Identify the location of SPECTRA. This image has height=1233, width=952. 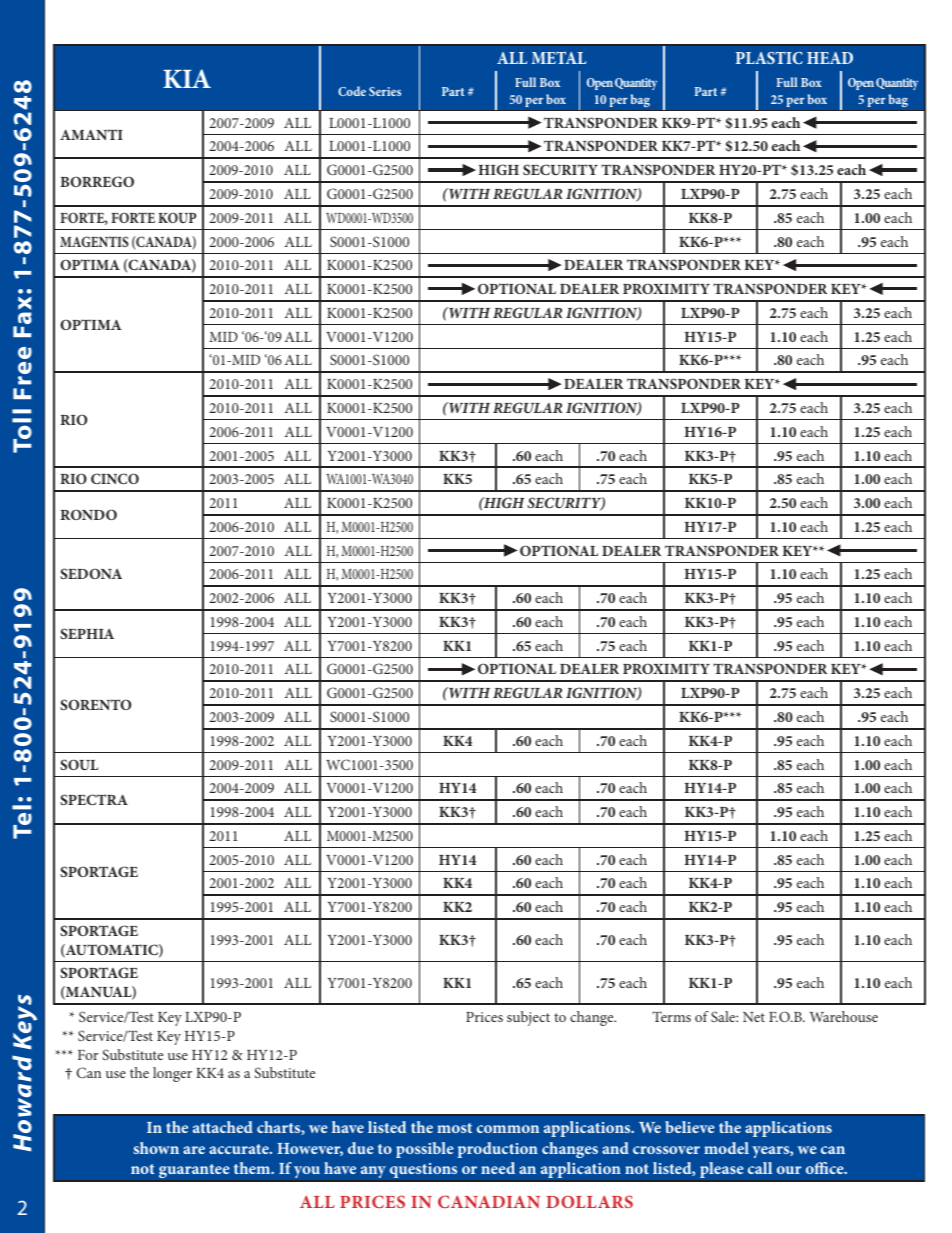
(94, 799).
